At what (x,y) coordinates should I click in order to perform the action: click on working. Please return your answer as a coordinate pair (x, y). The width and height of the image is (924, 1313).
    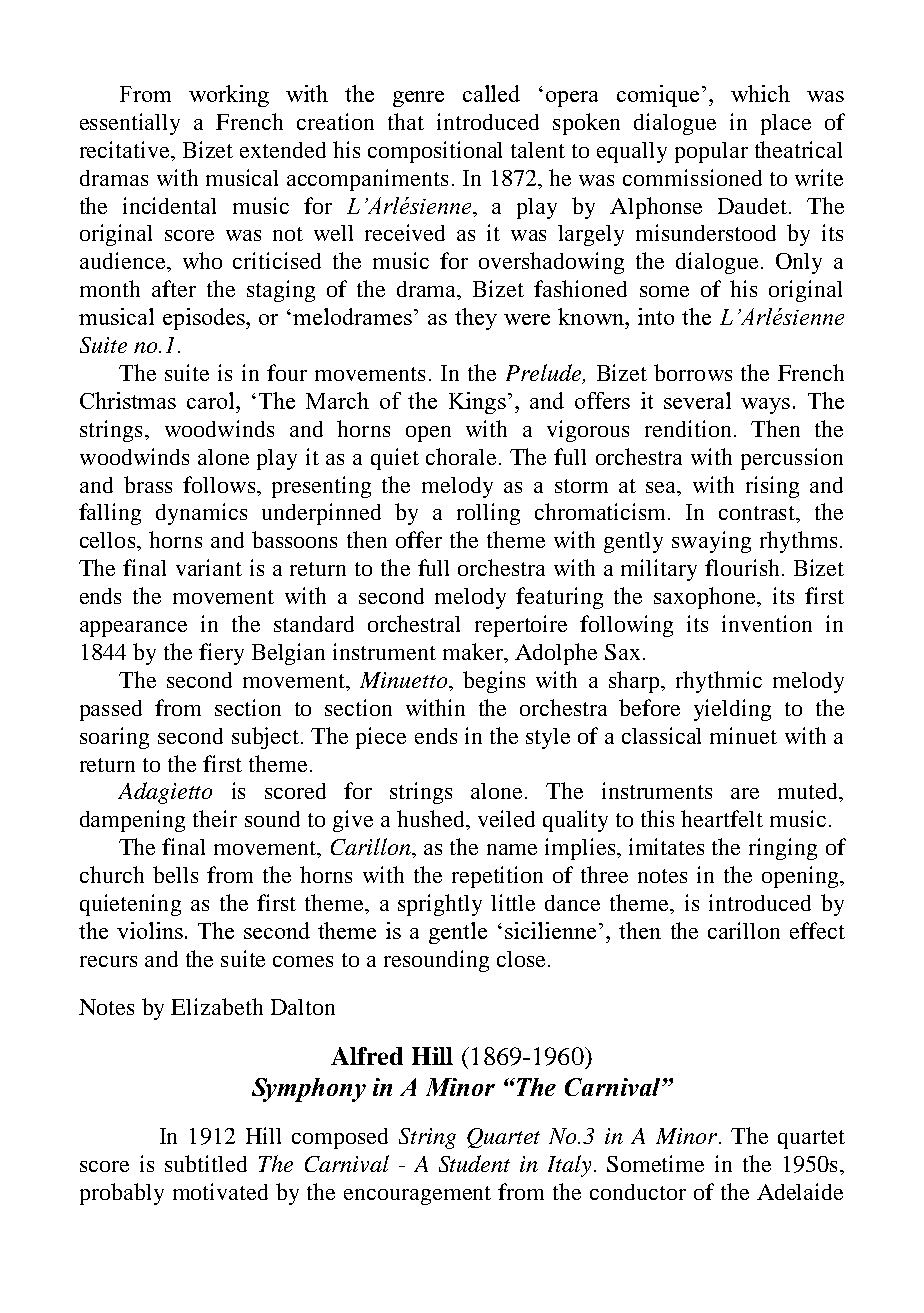
    Looking at the image, I should click on (229, 96).
